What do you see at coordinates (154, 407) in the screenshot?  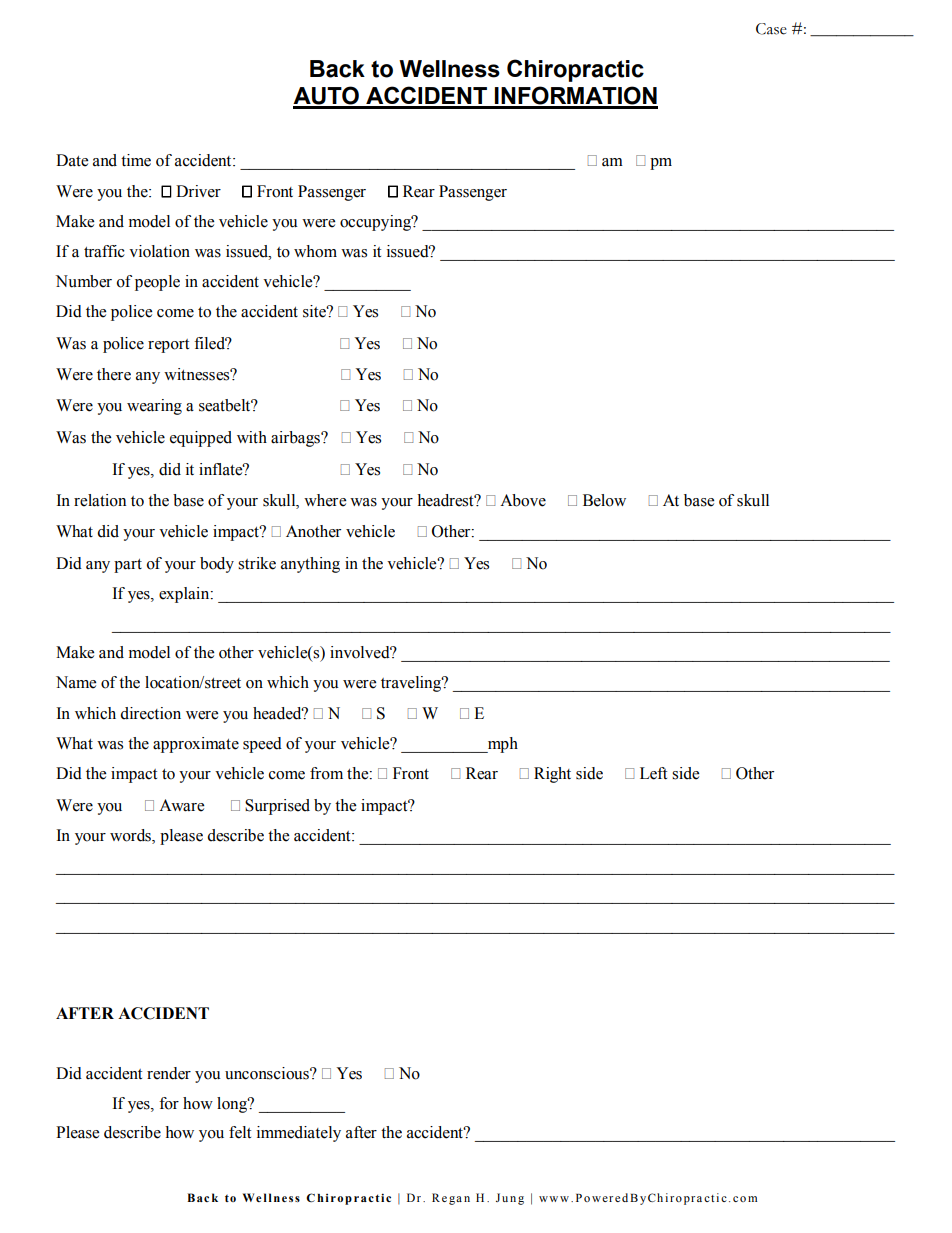 I see `wearing` at bounding box center [154, 407].
